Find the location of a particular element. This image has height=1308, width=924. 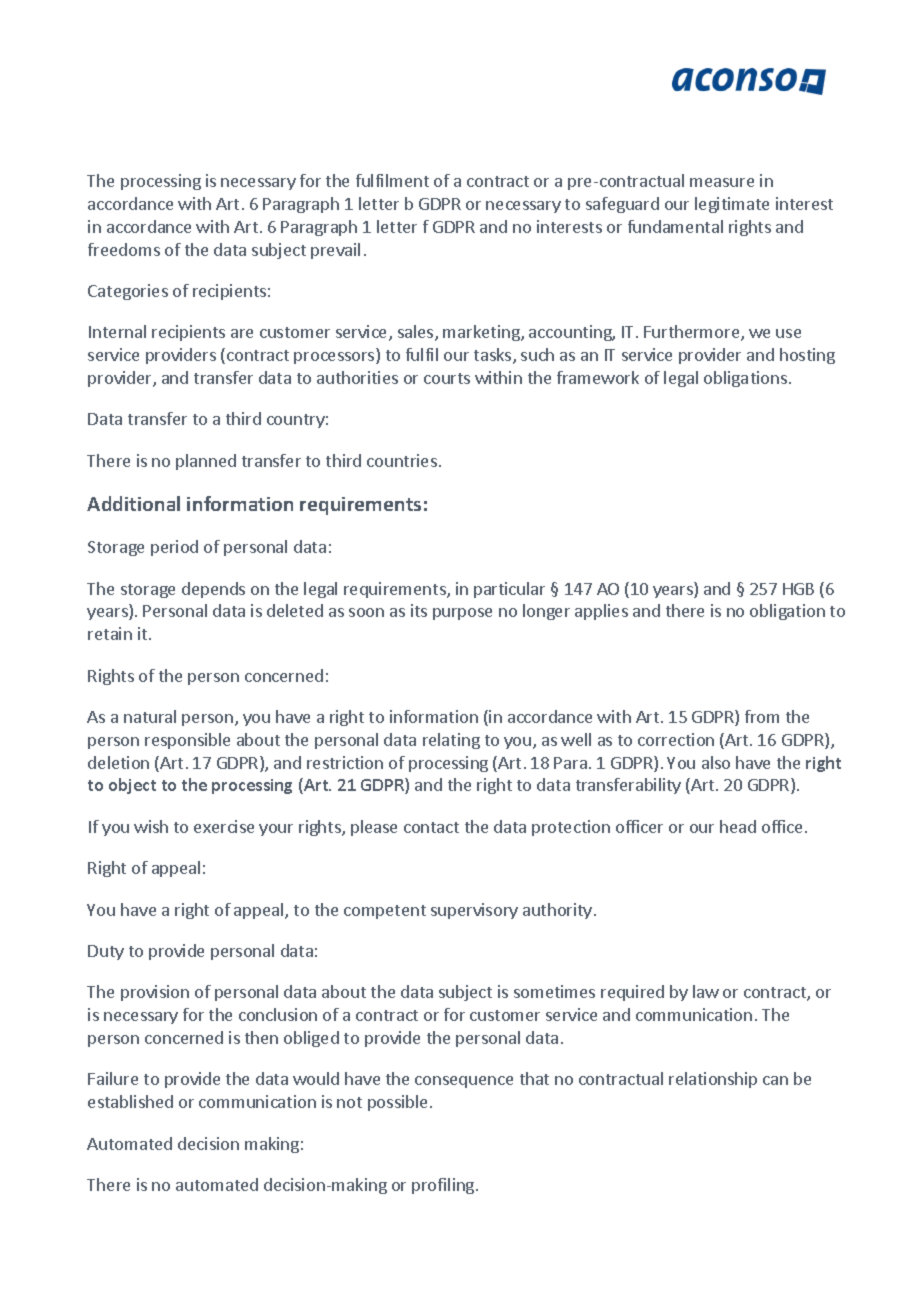

established is located at coordinates (130, 1101).
